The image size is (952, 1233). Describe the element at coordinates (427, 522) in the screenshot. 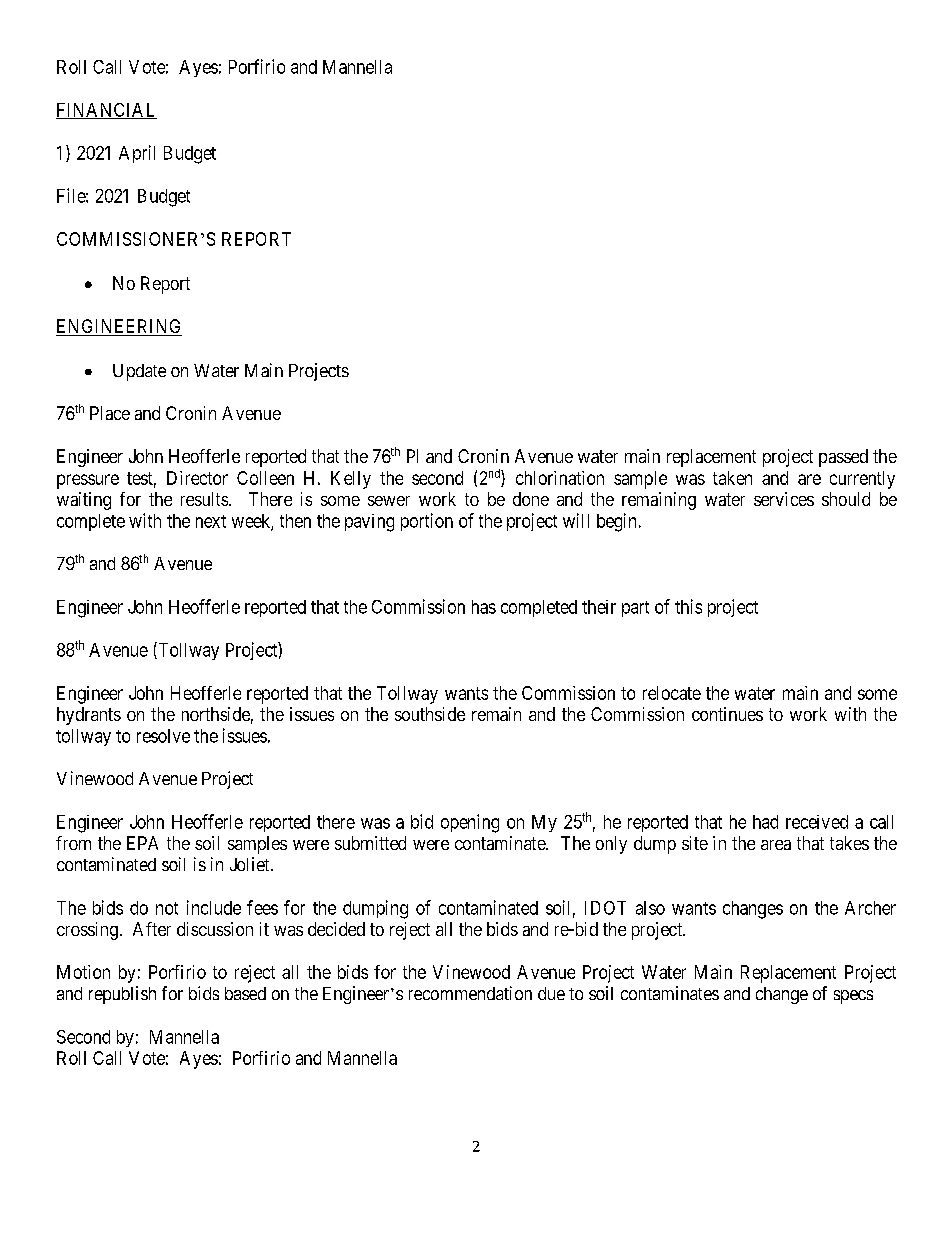

I see `portion` at that location.
